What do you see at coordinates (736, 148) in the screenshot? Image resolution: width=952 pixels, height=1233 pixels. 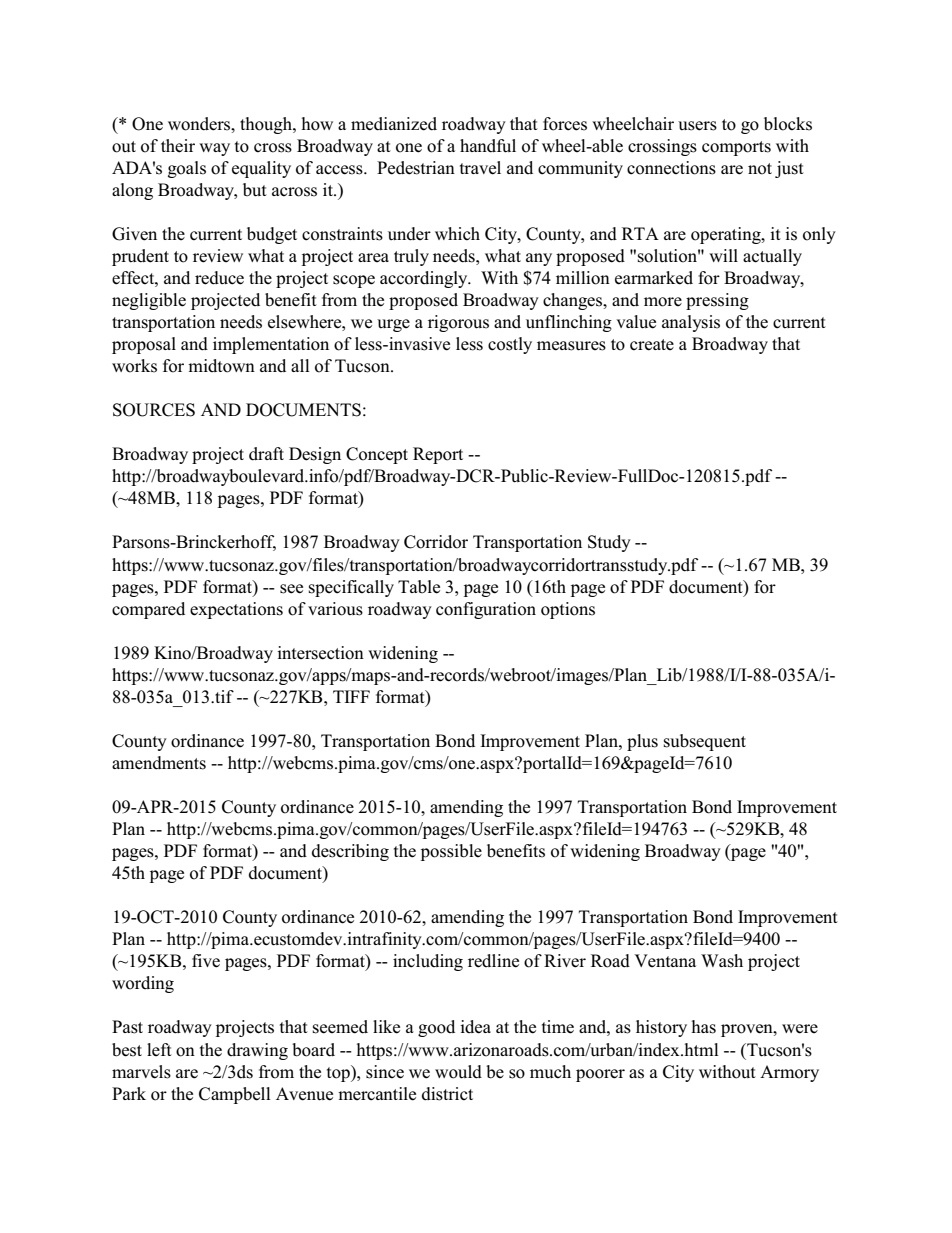 I see `comports` at bounding box center [736, 148].
